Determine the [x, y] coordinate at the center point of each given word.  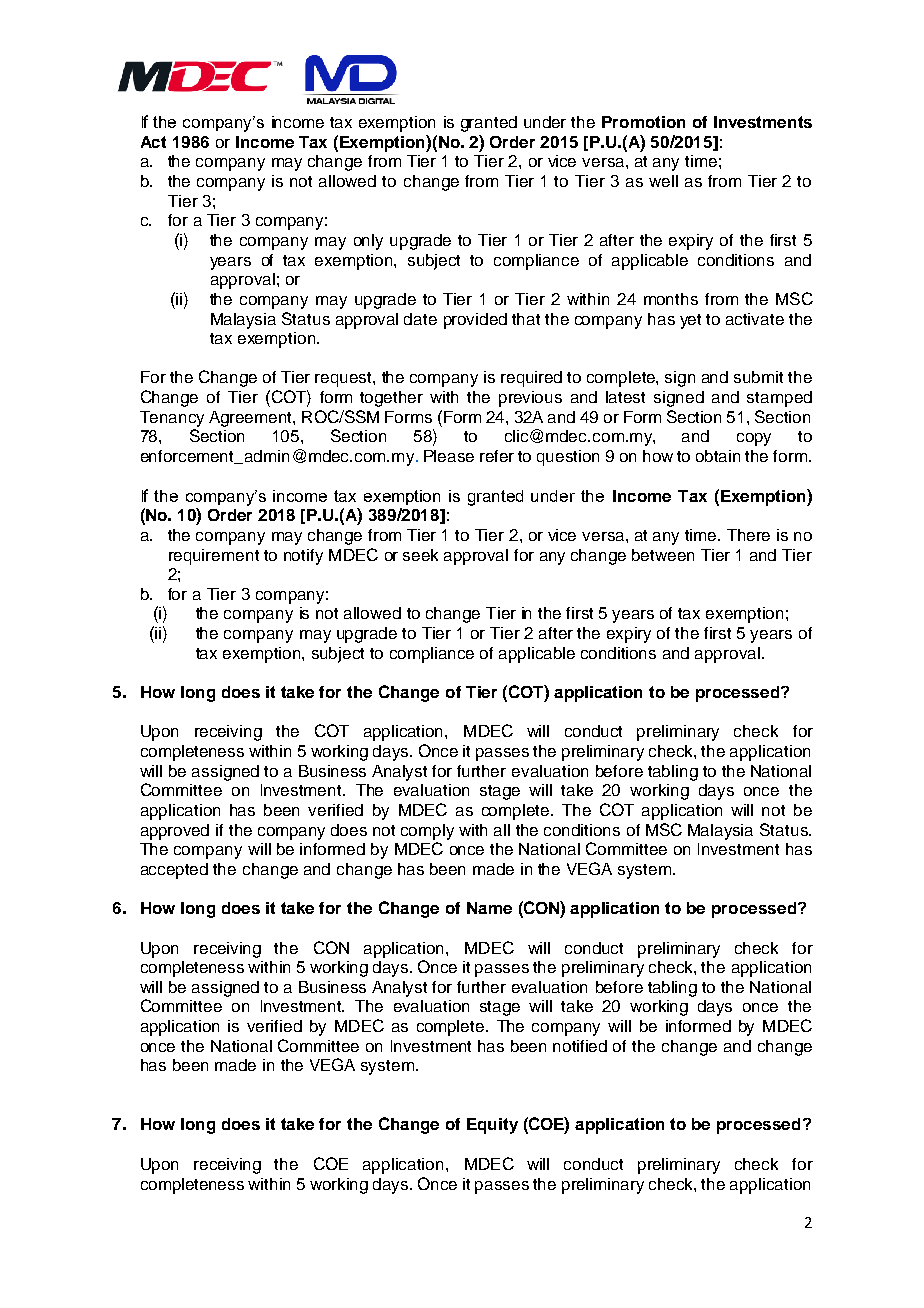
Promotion [643, 122]
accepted [174, 871]
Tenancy [172, 419]
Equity [492, 1126]
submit [758, 377]
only [368, 242]
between [663, 555]
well [663, 181]
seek [420, 555]
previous [530, 399]
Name [489, 908]
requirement [214, 557]
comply [427, 832]
